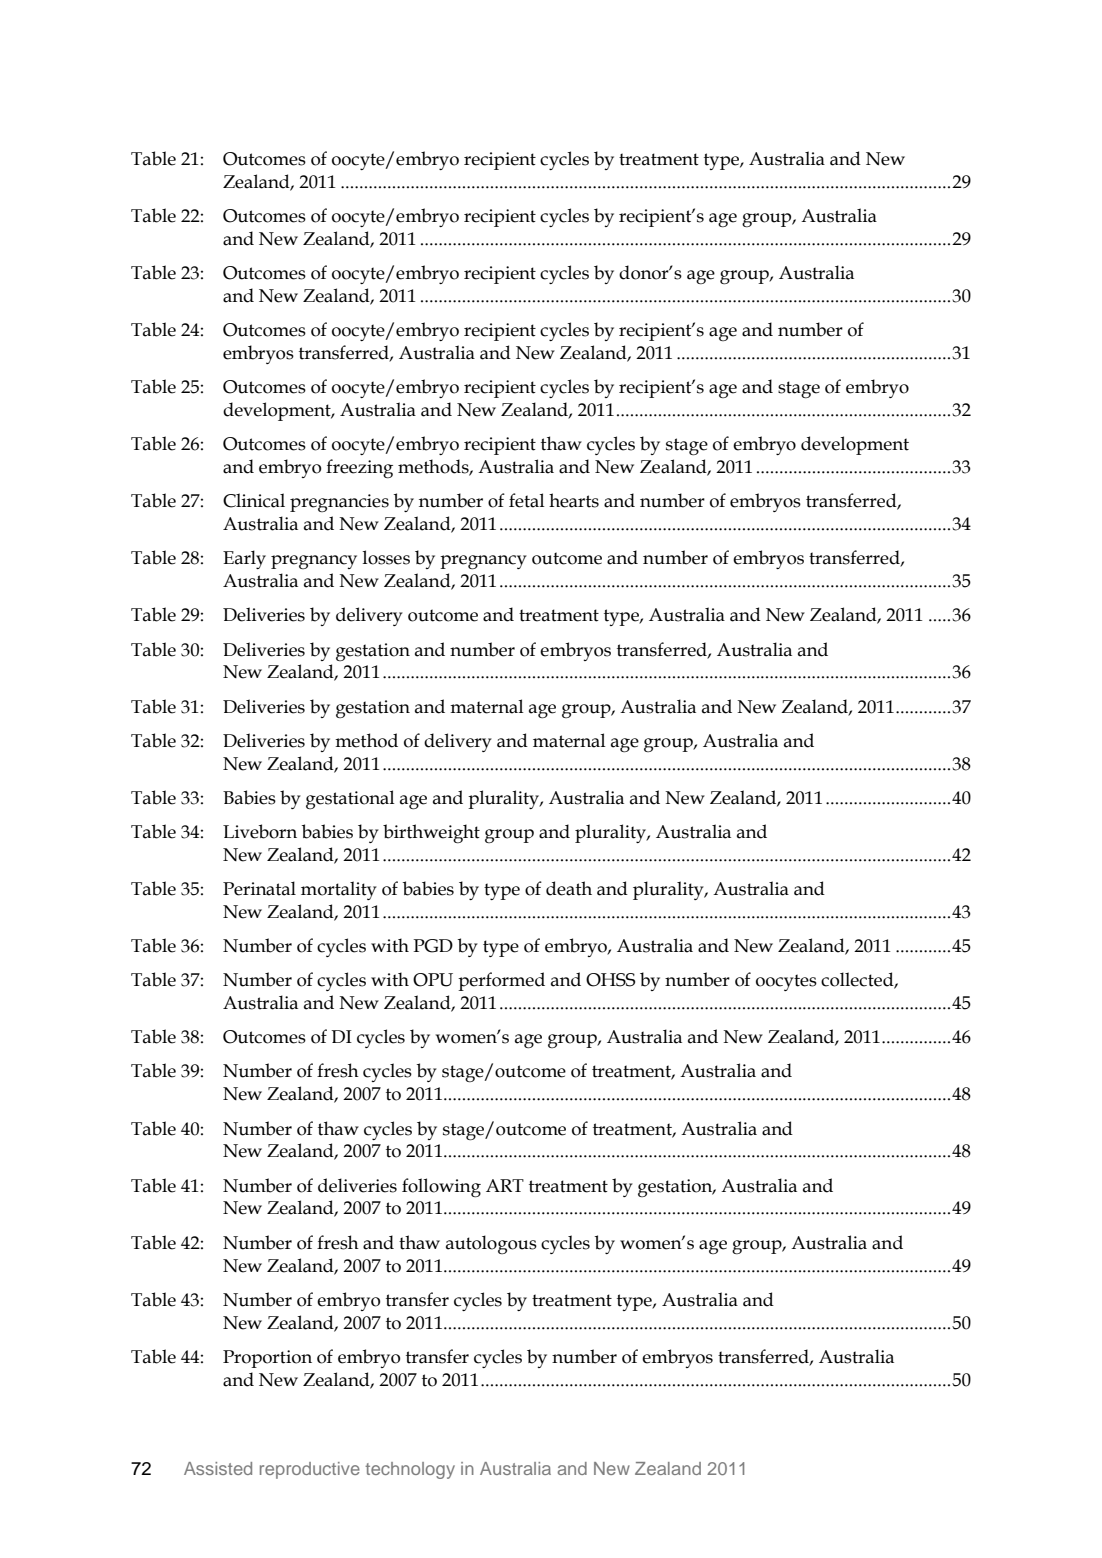 The height and width of the screenshot is (1558, 1102). Describe the element at coordinates (310, 1470) in the screenshot. I see `reproductive` at that location.
